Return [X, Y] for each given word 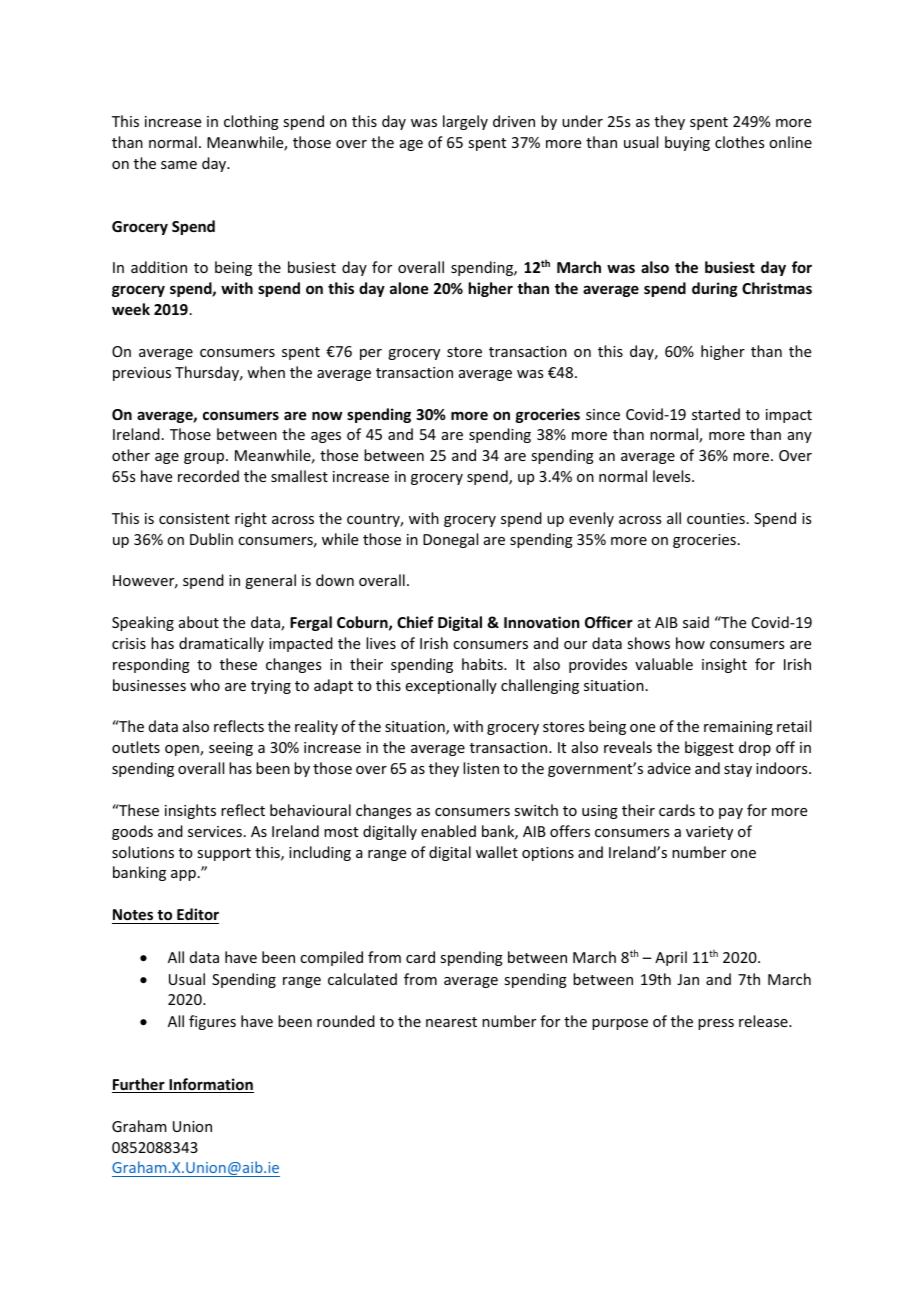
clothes [739, 142]
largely [465, 122]
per [371, 354]
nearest [451, 1022]
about [199, 622]
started [716, 414]
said [696, 622]
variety [709, 833]
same [179, 165]
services [215, 831]
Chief [415, 622]
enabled [448, 831]
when [266, 372]
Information [210, 1085]
